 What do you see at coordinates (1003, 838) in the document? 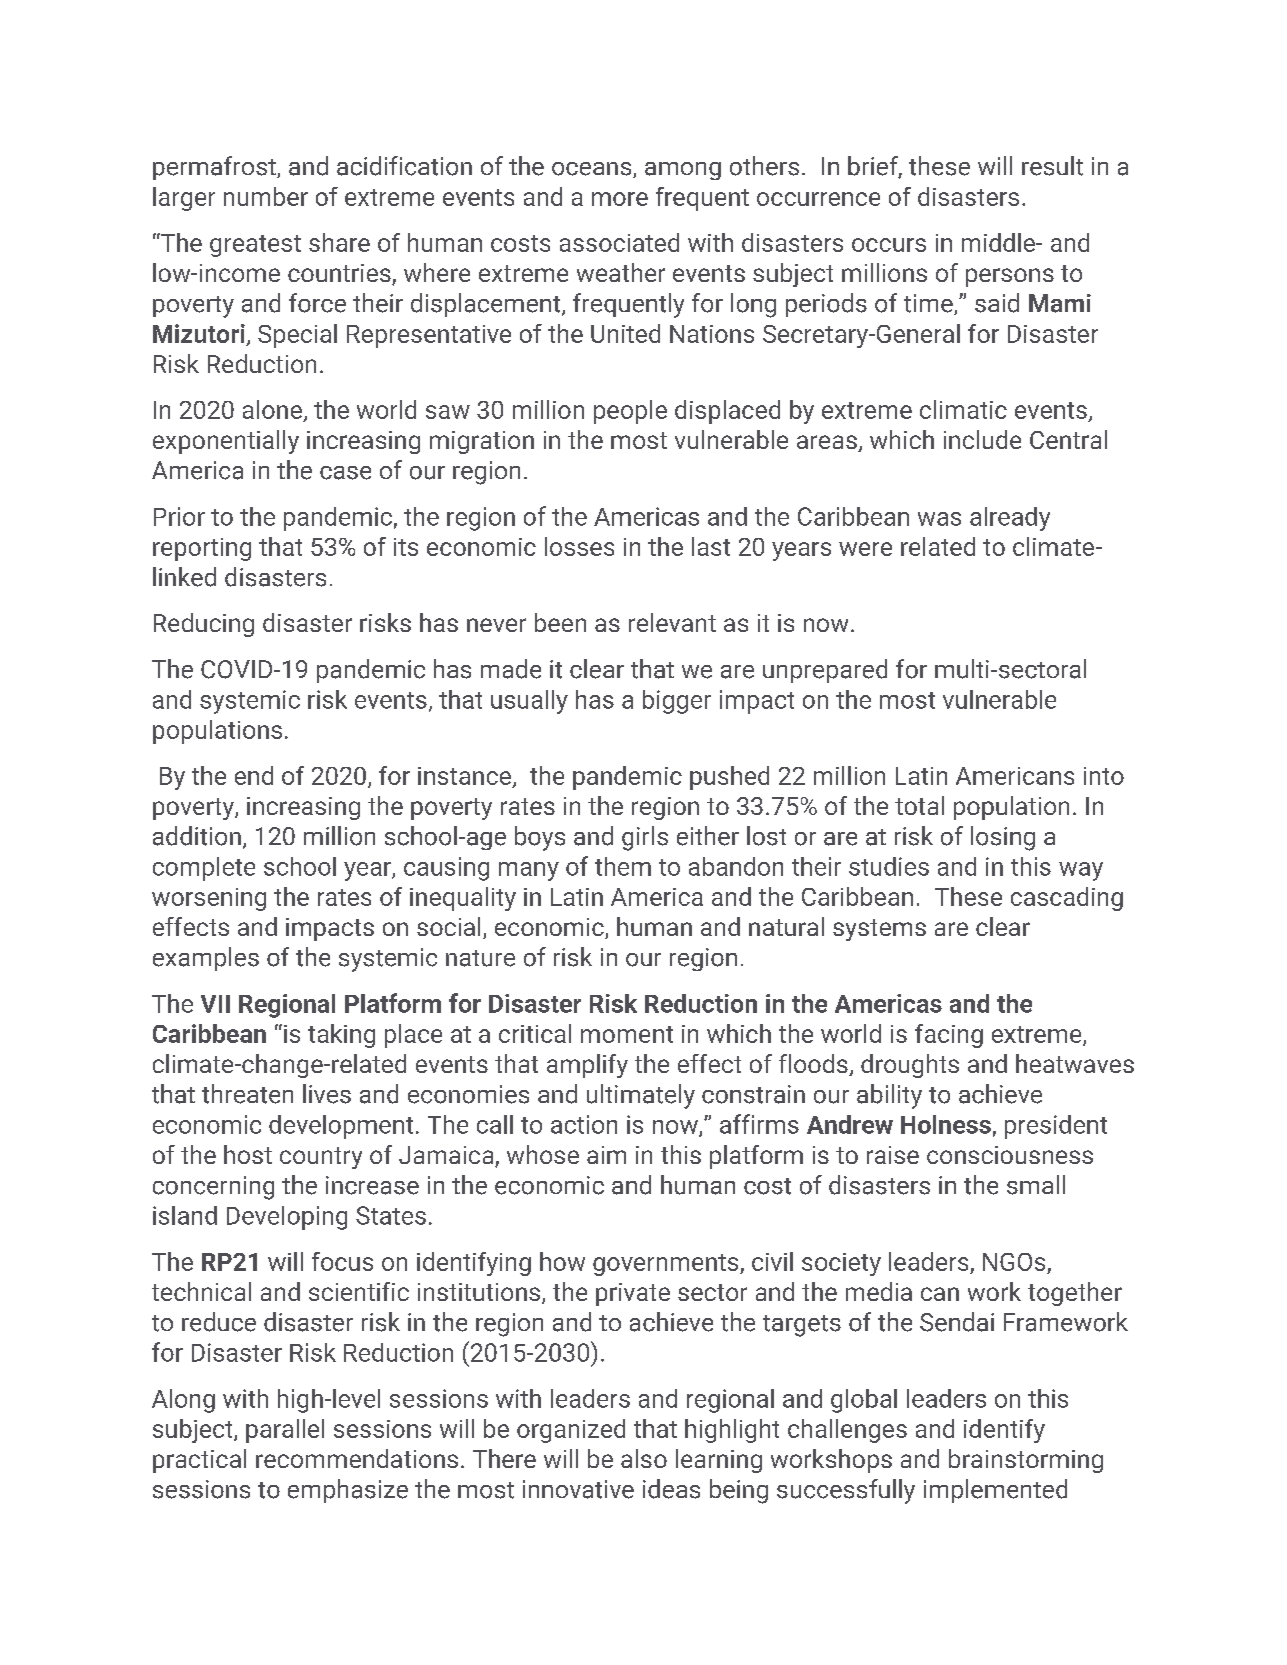
I see `losing` at bounding box center [1003, 838].
